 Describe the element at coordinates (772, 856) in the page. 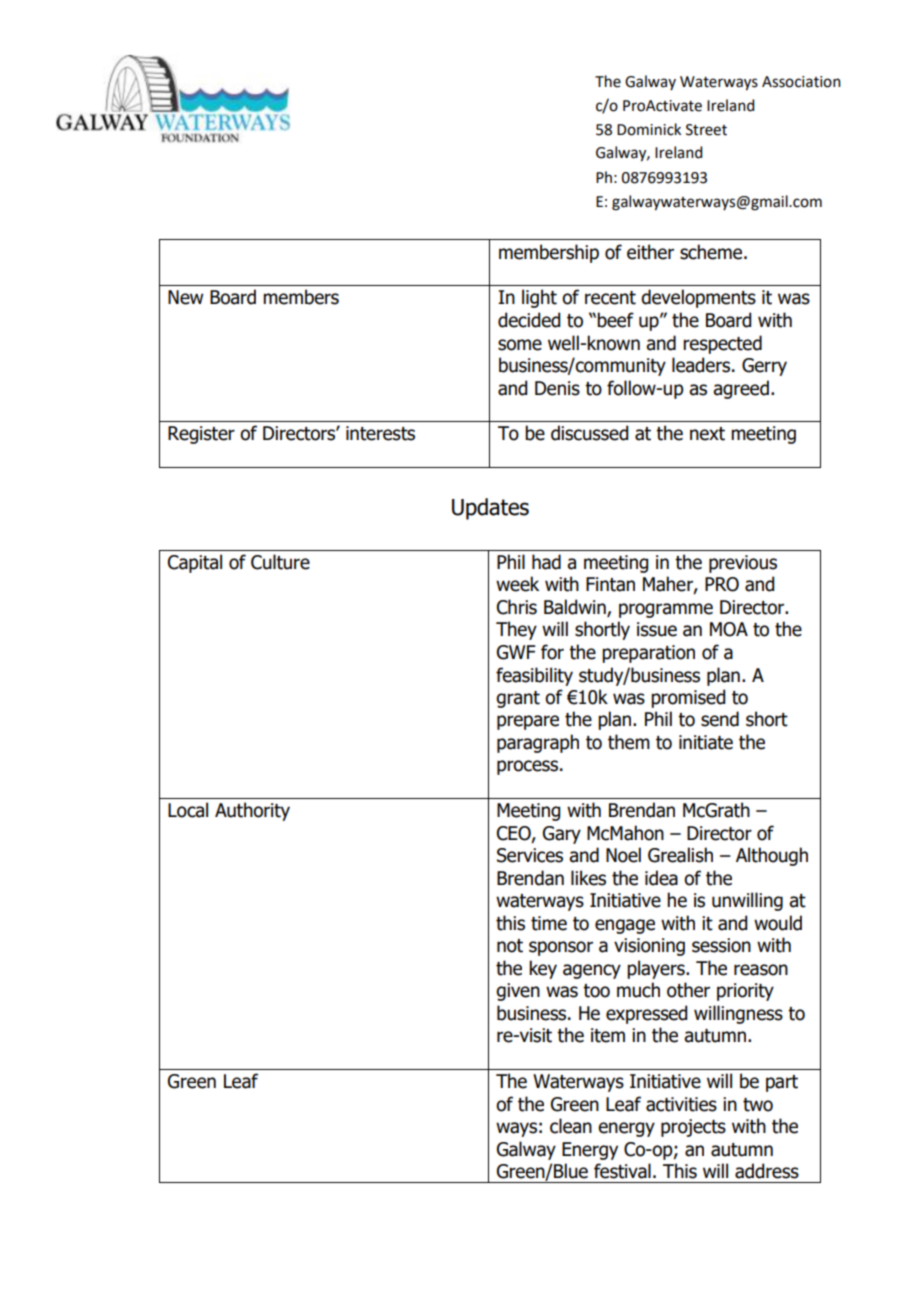

I see `Although` at that location.
